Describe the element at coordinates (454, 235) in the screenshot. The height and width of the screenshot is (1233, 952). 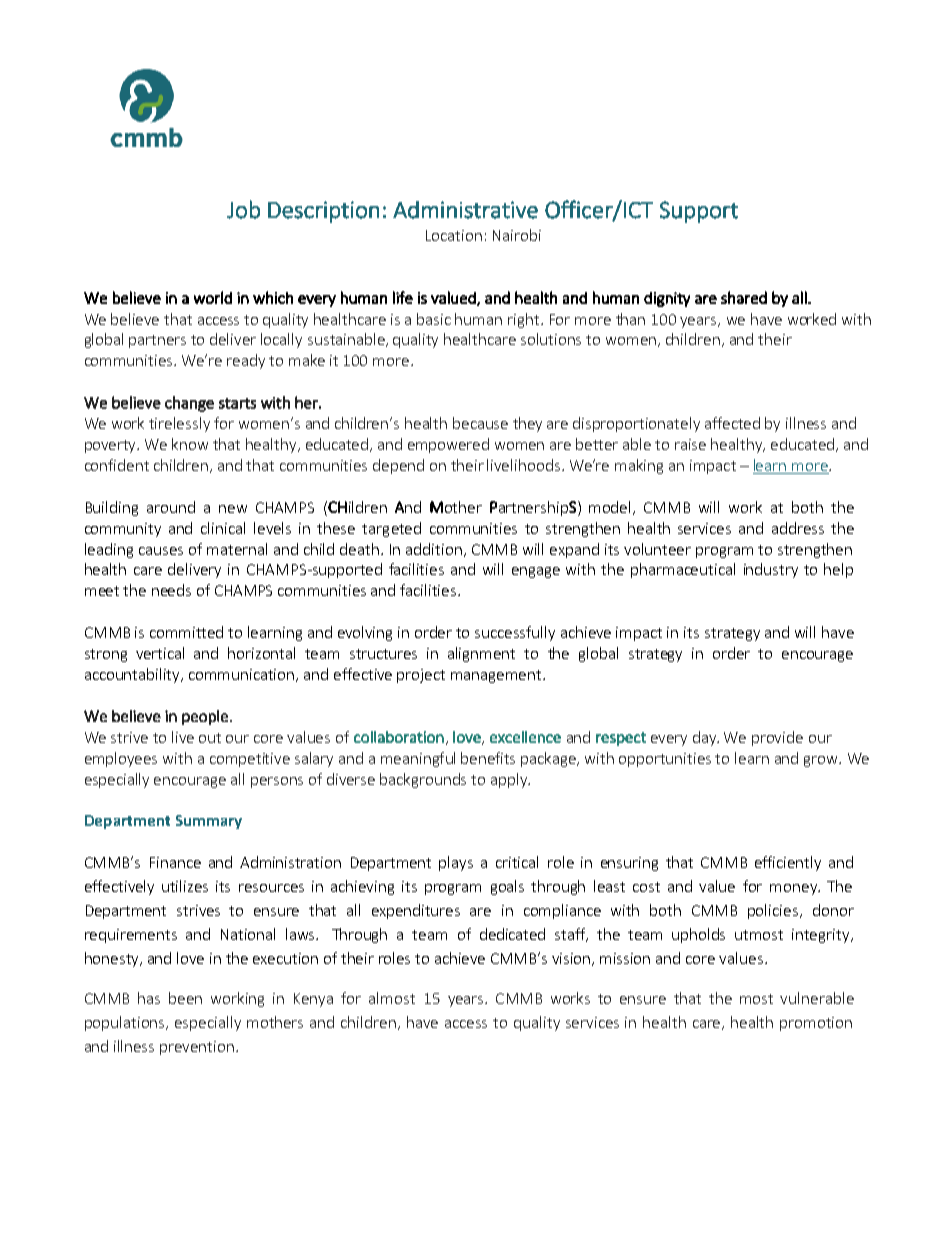
I see `Location` at that location.
